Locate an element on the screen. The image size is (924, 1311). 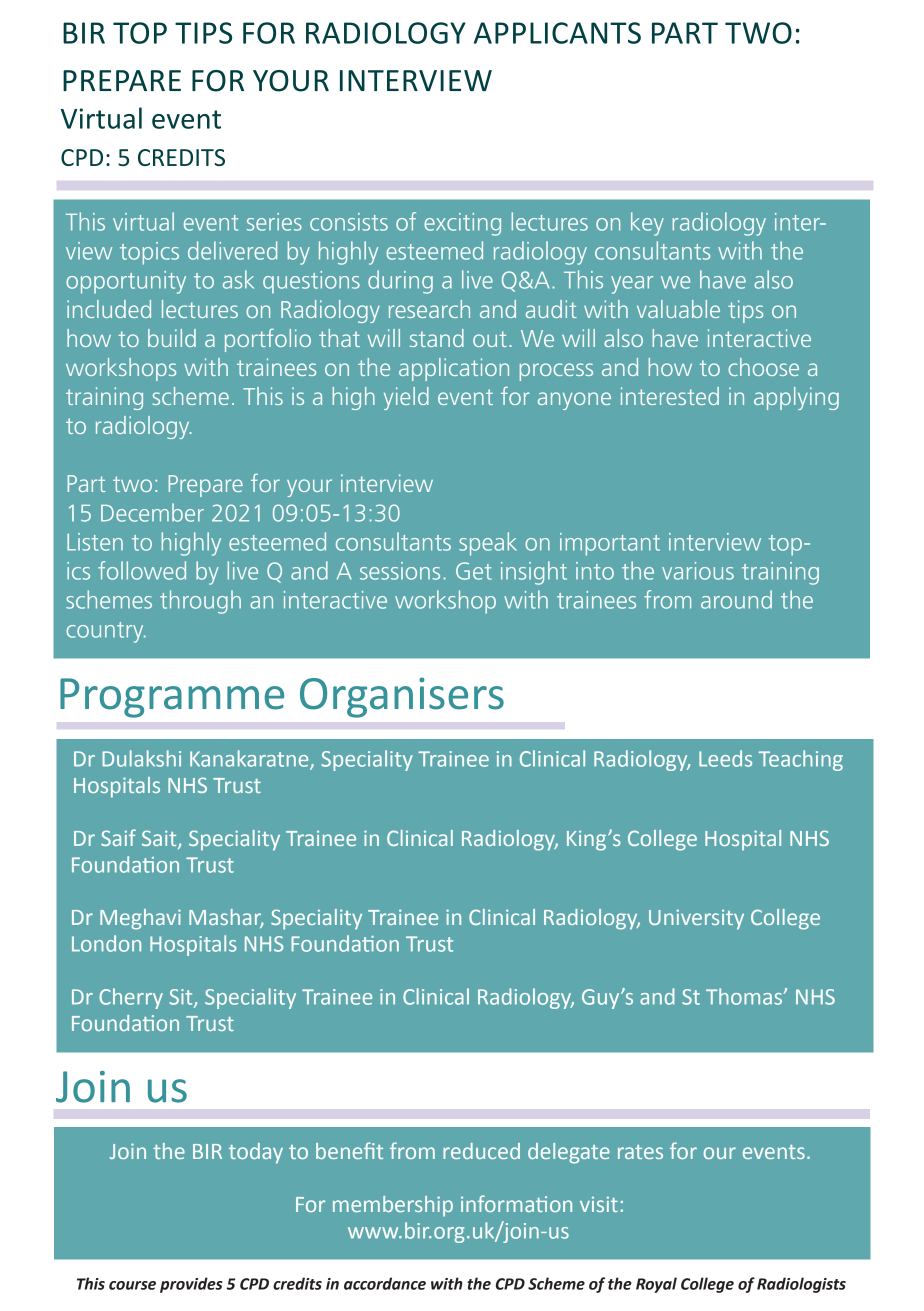
key is located at coordinates (647, 224).
